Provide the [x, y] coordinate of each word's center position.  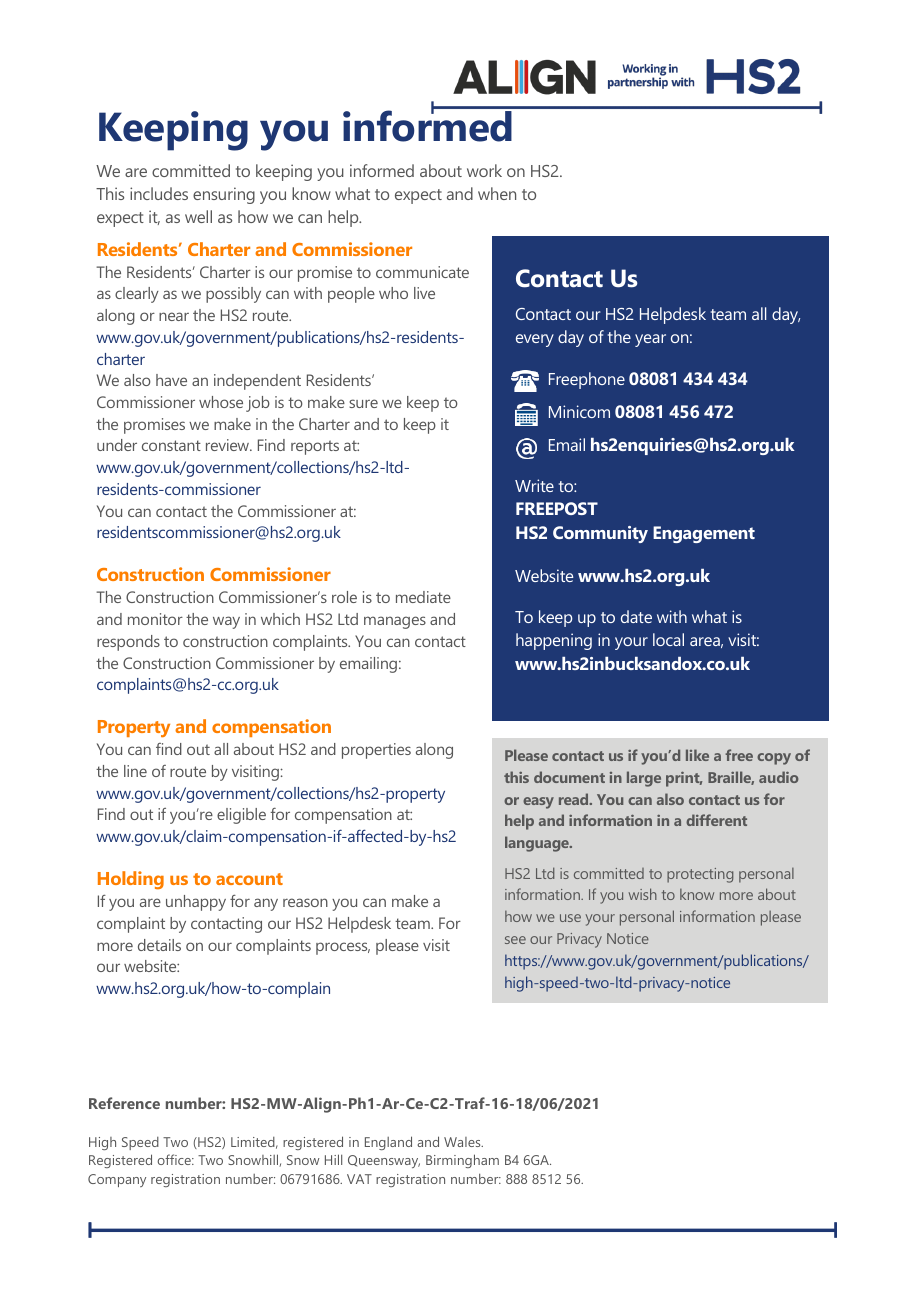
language [538, 844]
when [497, 193]
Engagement [704, 534]
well [198, 216]
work [484, 170]
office [175, 1159]
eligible [241, 816]
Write [534, 485]
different [716, 820]
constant [171, 445]
